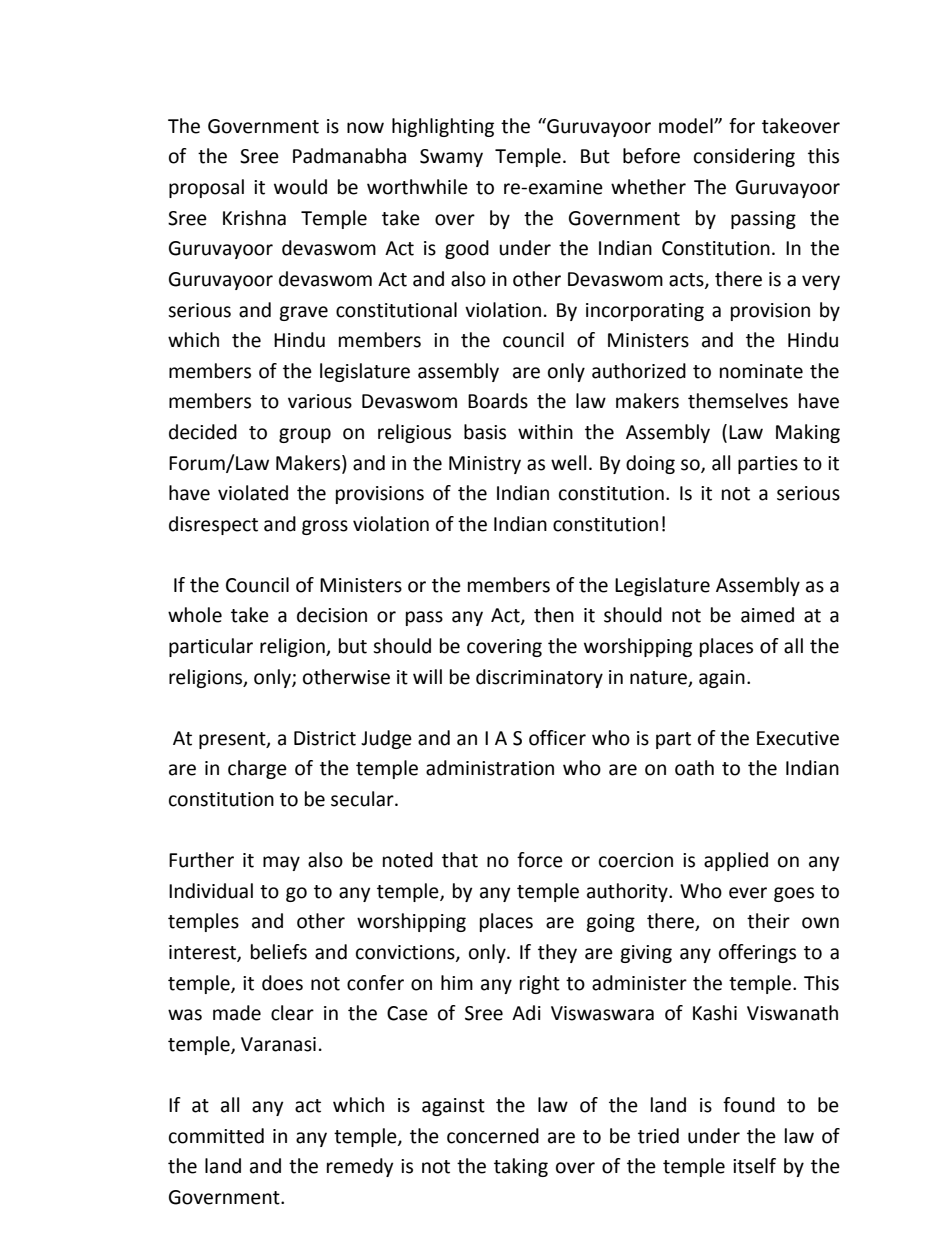  Describe the element at coordinates (738, 401) in the document. I see `themselves` at that location.
